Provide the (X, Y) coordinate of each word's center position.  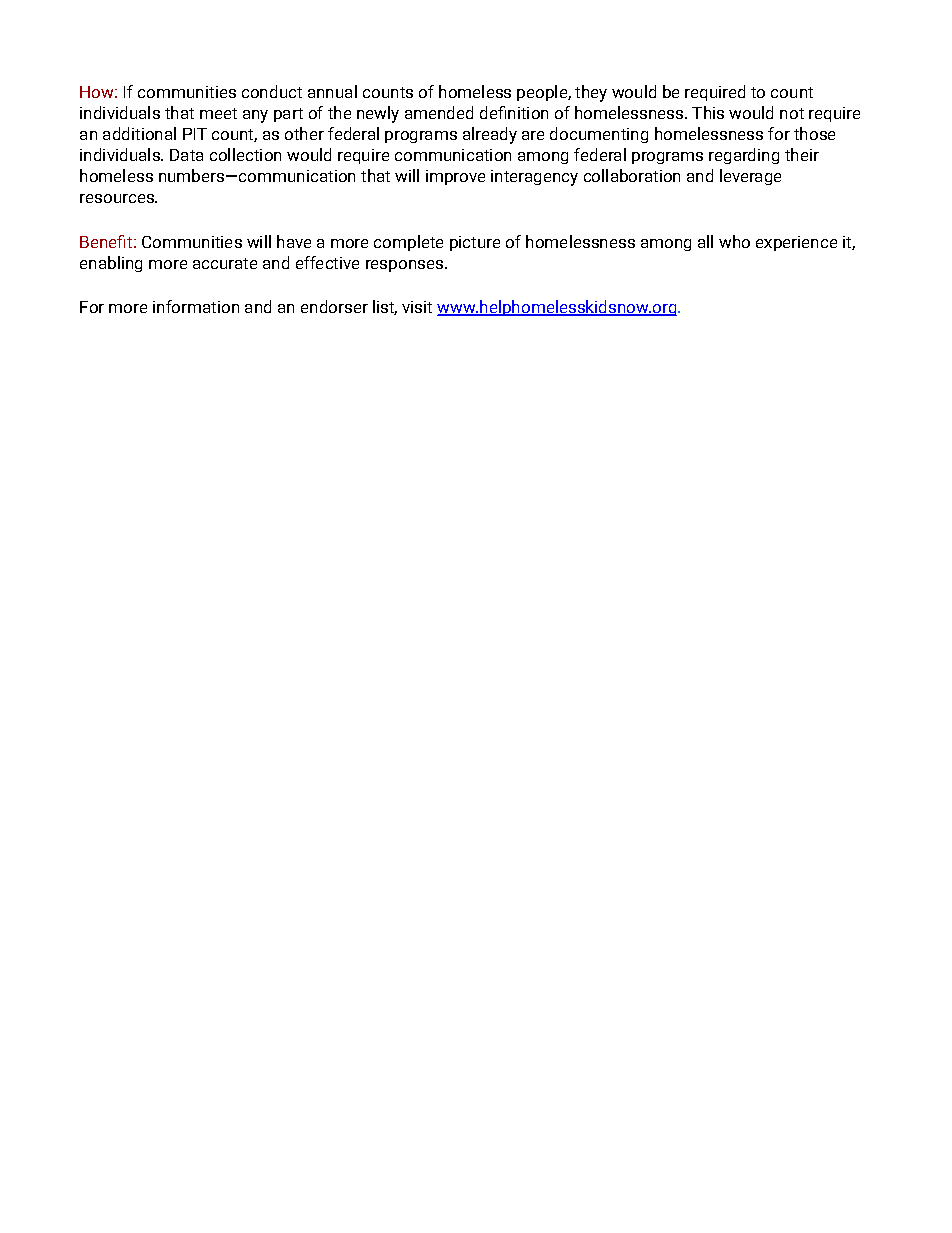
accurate (225, 263)
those (814, 133)
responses (404, 266)
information (196, 306)
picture (475, 243)
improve (455, 177)
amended (439, 112)
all (705, 241)
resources (118, 198)
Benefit (106, 241)
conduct (272, 91)
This (708, 112)
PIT (195, 134)
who (734, 241)
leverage (750, 177)
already (490, 135)
